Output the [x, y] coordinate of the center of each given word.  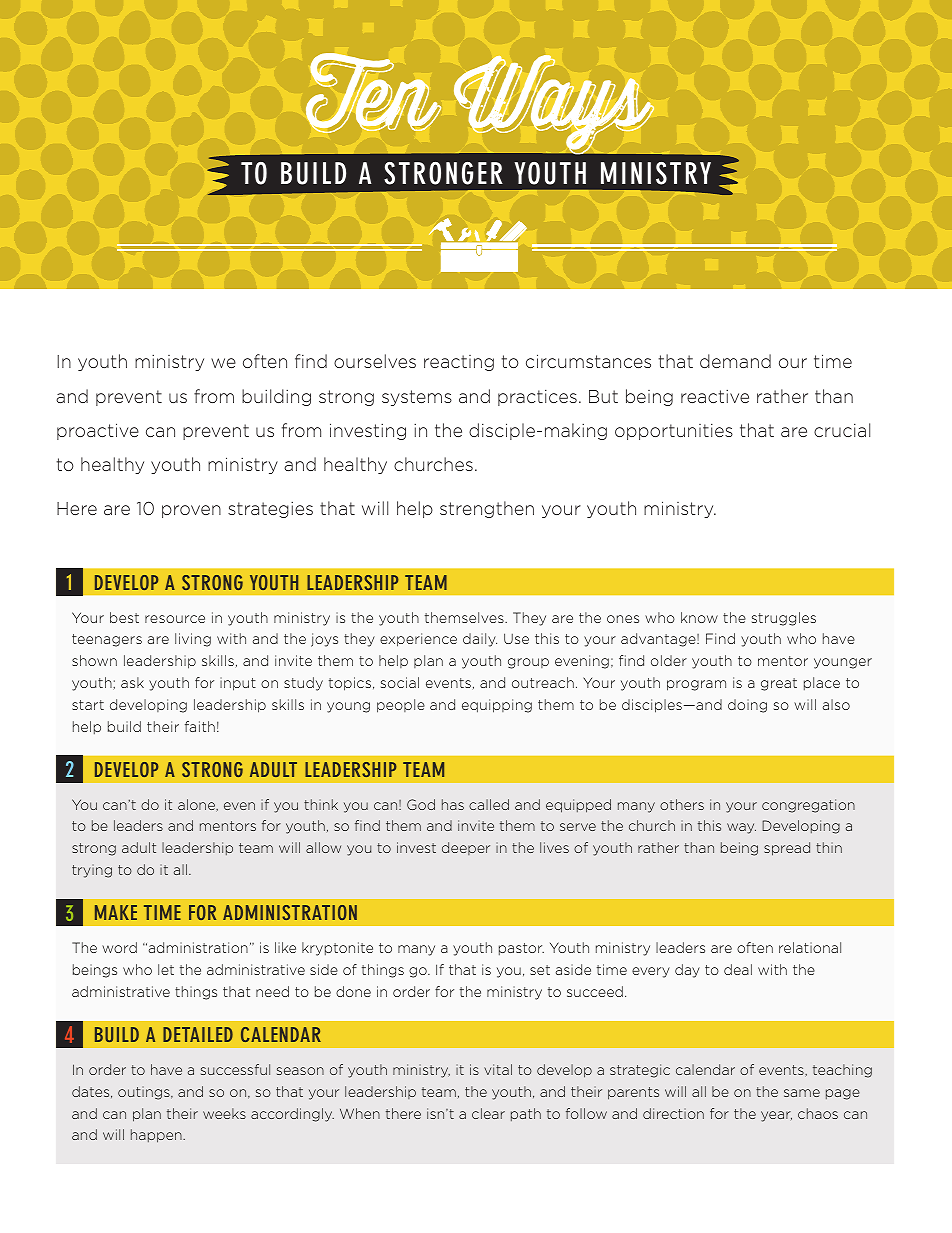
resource [175, 619]
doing [747, 706]
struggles [784, 619]
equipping [497, 706]
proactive [98, 431]
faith [200, 726]
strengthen [487, 509]
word [119, 947]
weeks [224, 1113]
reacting [459, 363]
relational [810, 947]
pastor [521, 949]
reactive [715, 396]
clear [488, 1113]
